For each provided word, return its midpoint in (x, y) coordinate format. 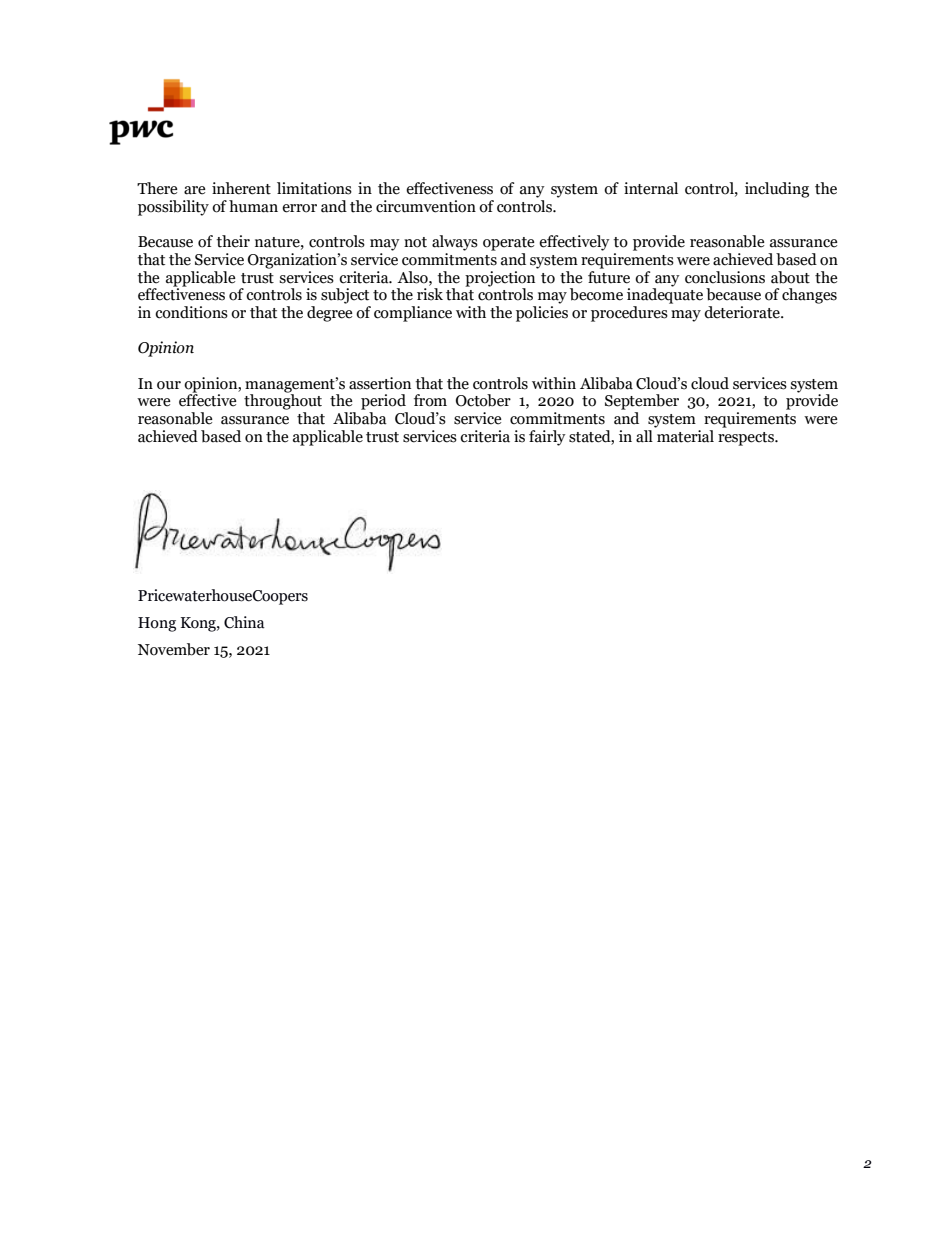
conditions (191, 312)
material (684, 435)
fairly (547, 438)
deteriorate (743, 312)
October (483, 400)
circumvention (426, 206)
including (777, 190)
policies (542, 314)
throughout (283, 401)
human (253, 206)
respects (747, 439)
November (174, 649)
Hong (157, 624)
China (244, 622)
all (644, 436)
